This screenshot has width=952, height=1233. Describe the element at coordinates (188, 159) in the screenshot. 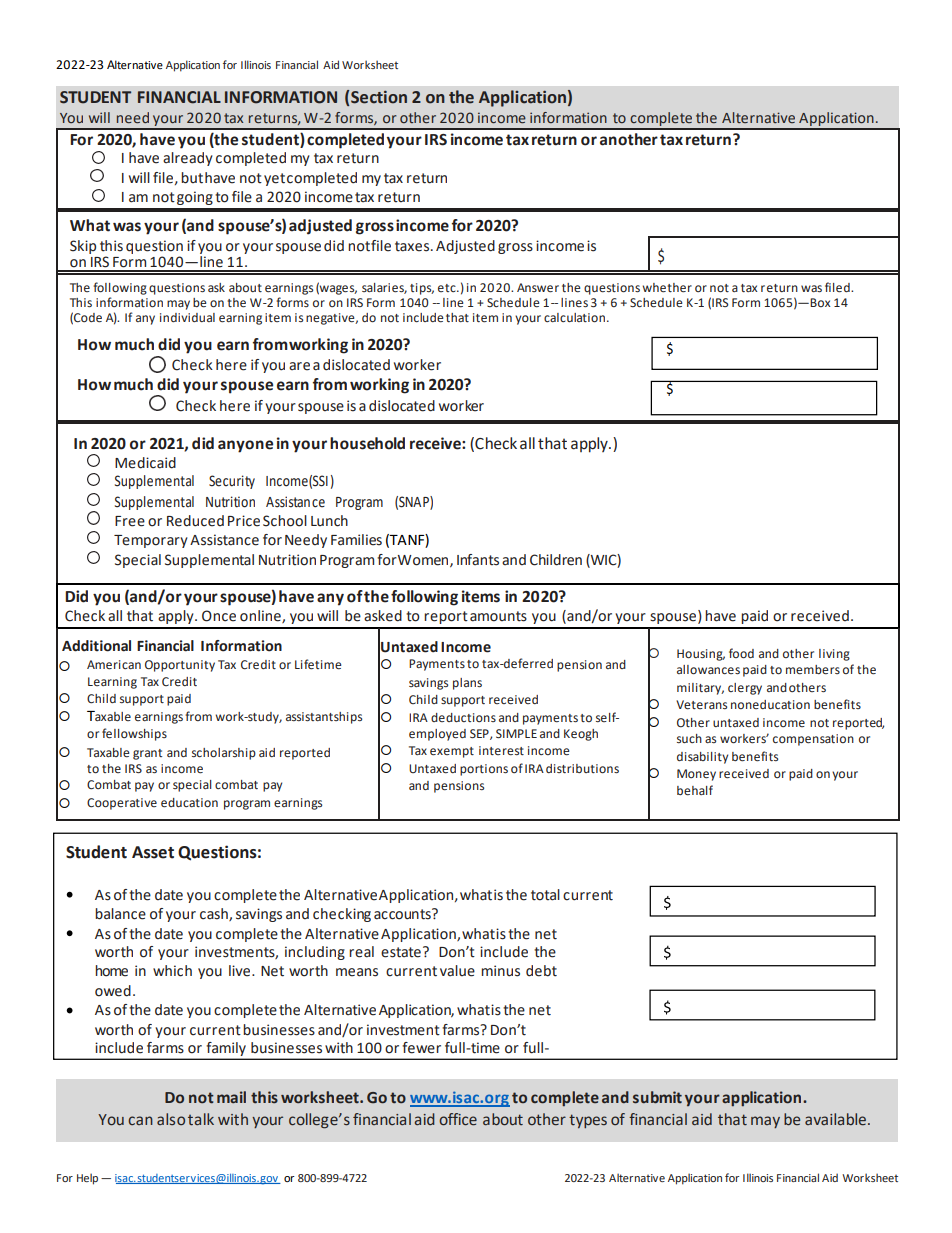

I see `already` at that location.
